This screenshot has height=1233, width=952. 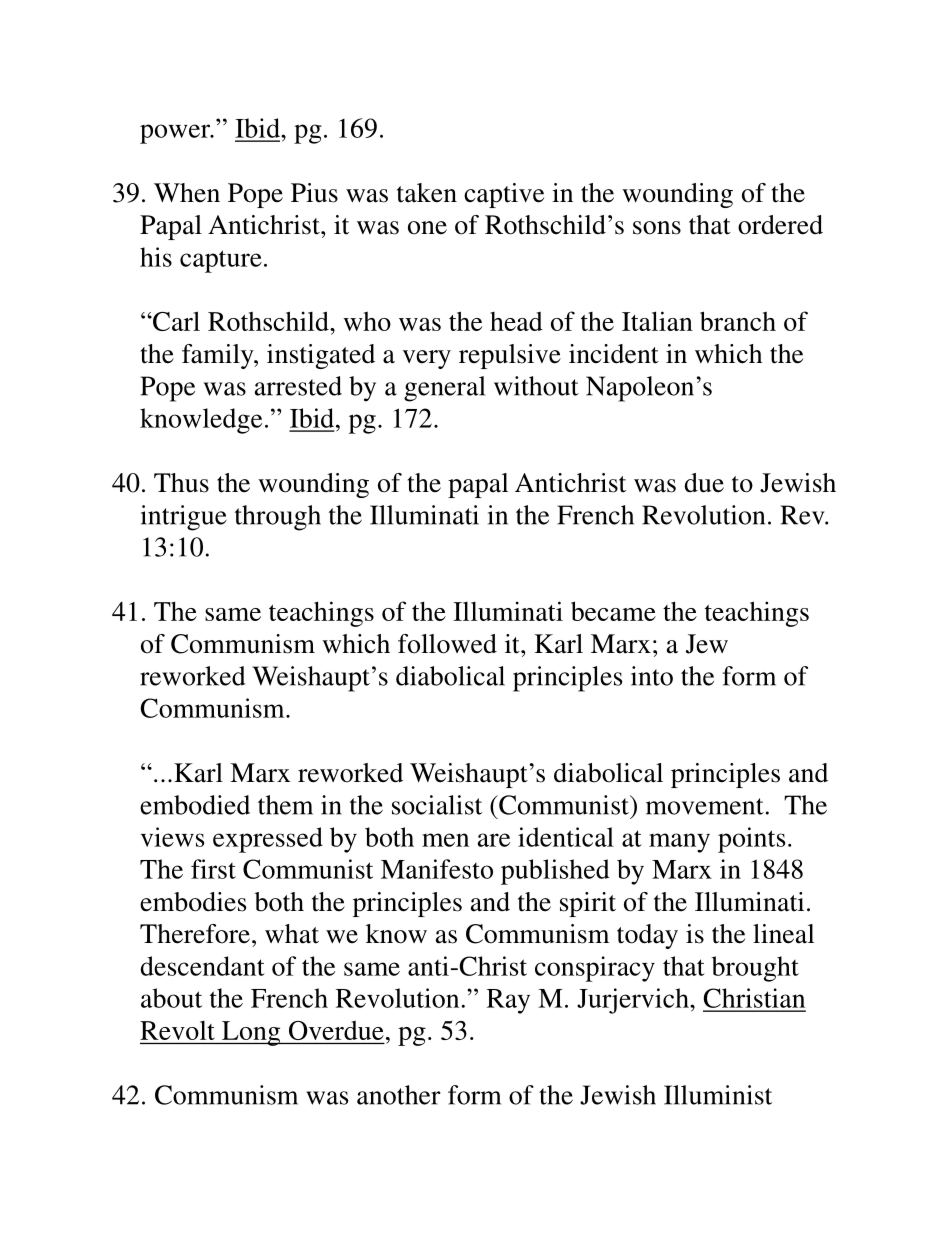 What do you see at coordinates (195, 805) in the screenshot?
I see `embodied` at bounding box center [195, 805].
